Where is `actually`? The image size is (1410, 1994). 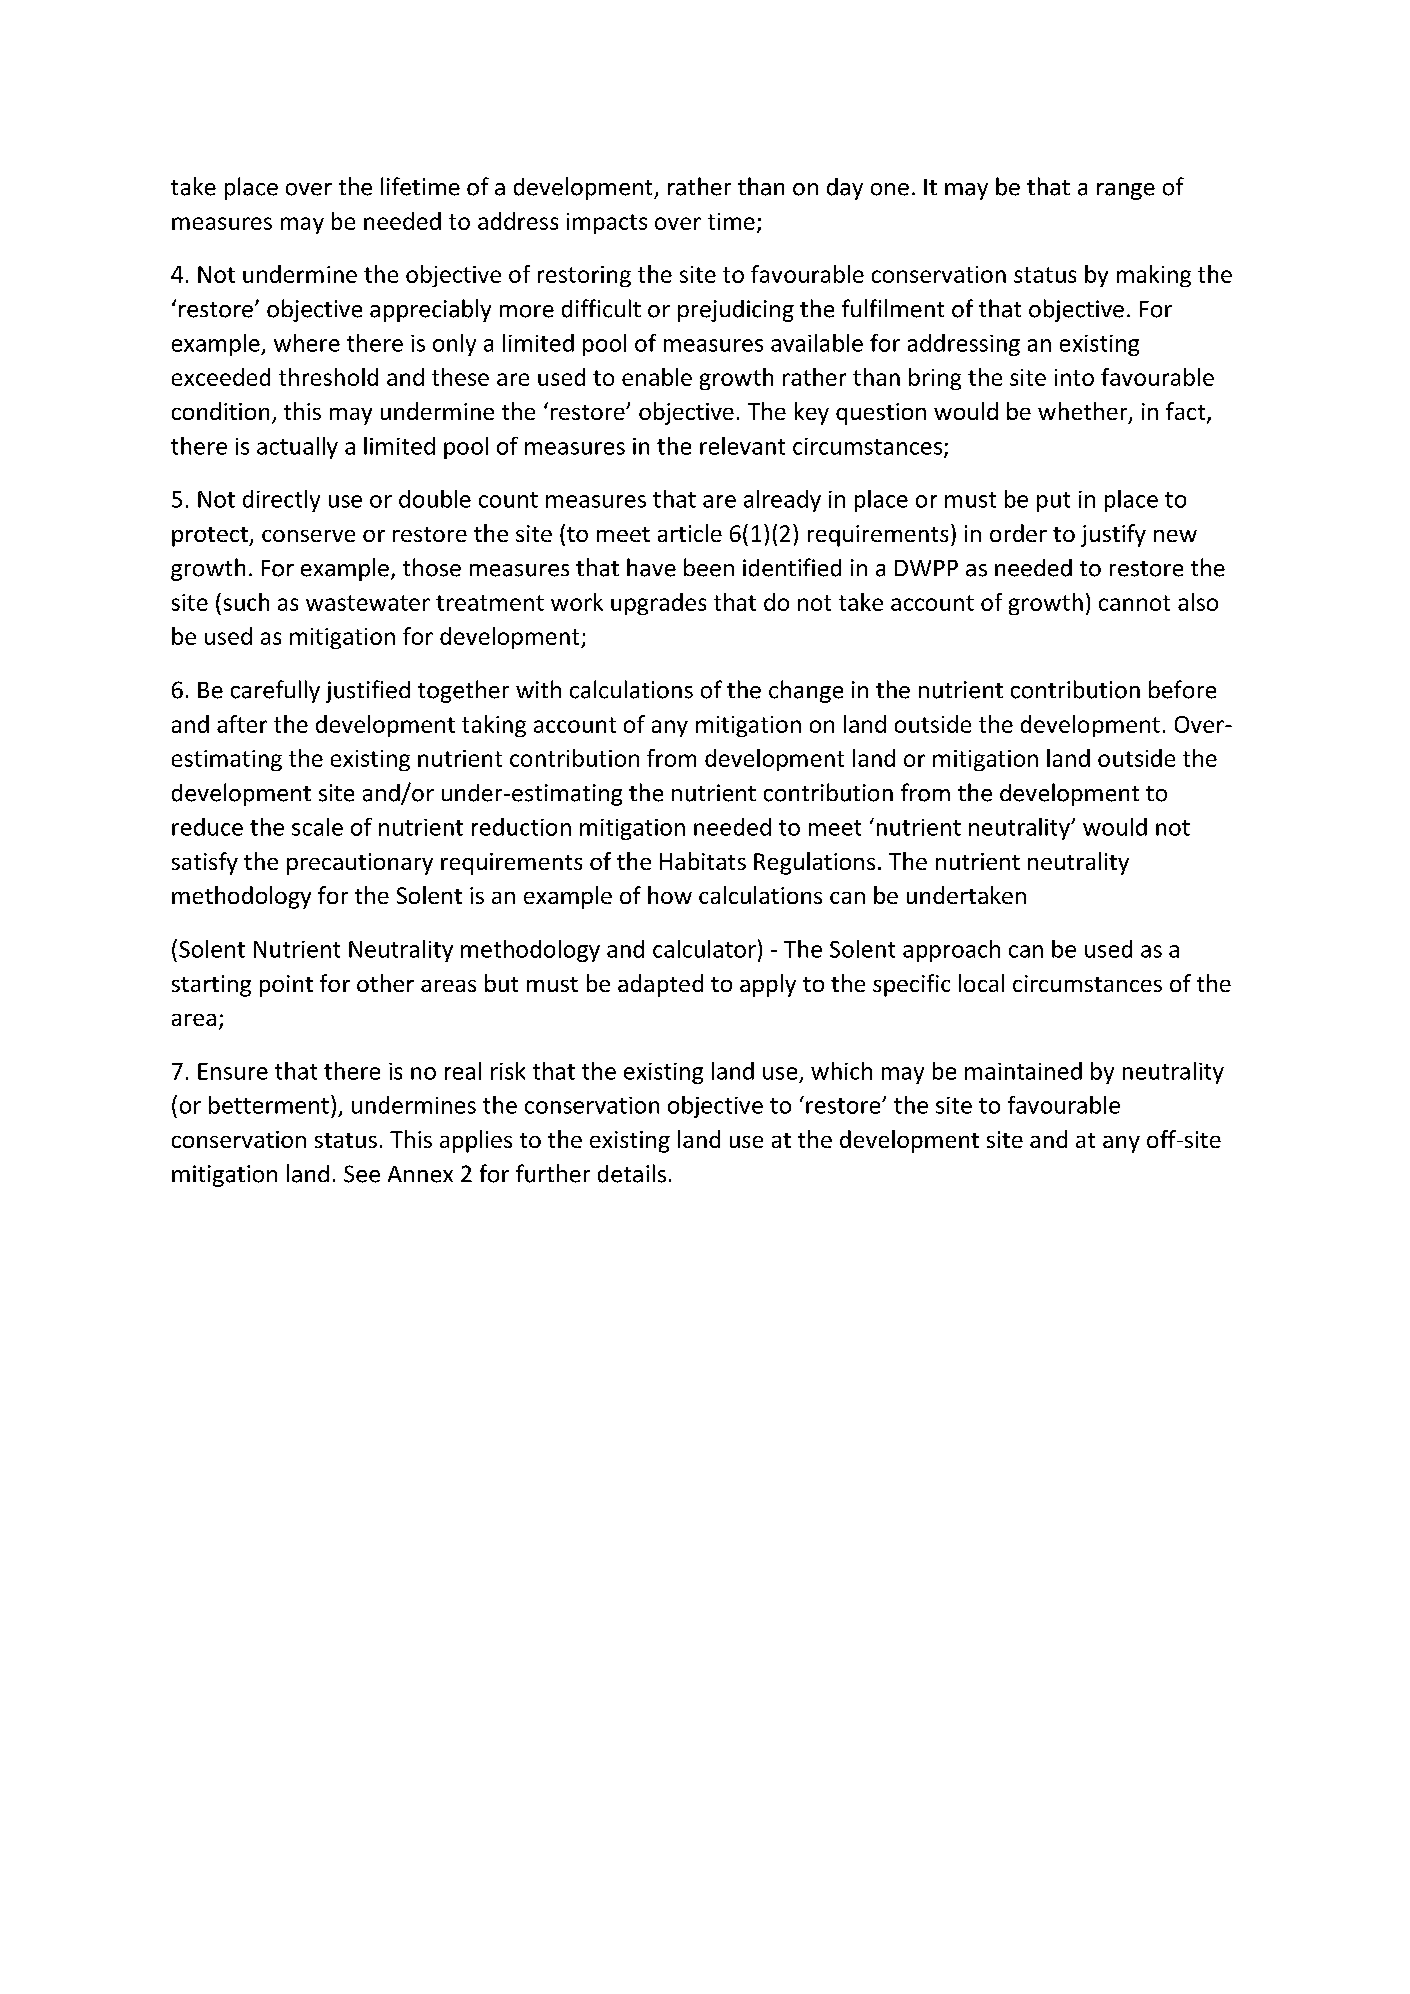 actually is located at coordinates (297, 448).
